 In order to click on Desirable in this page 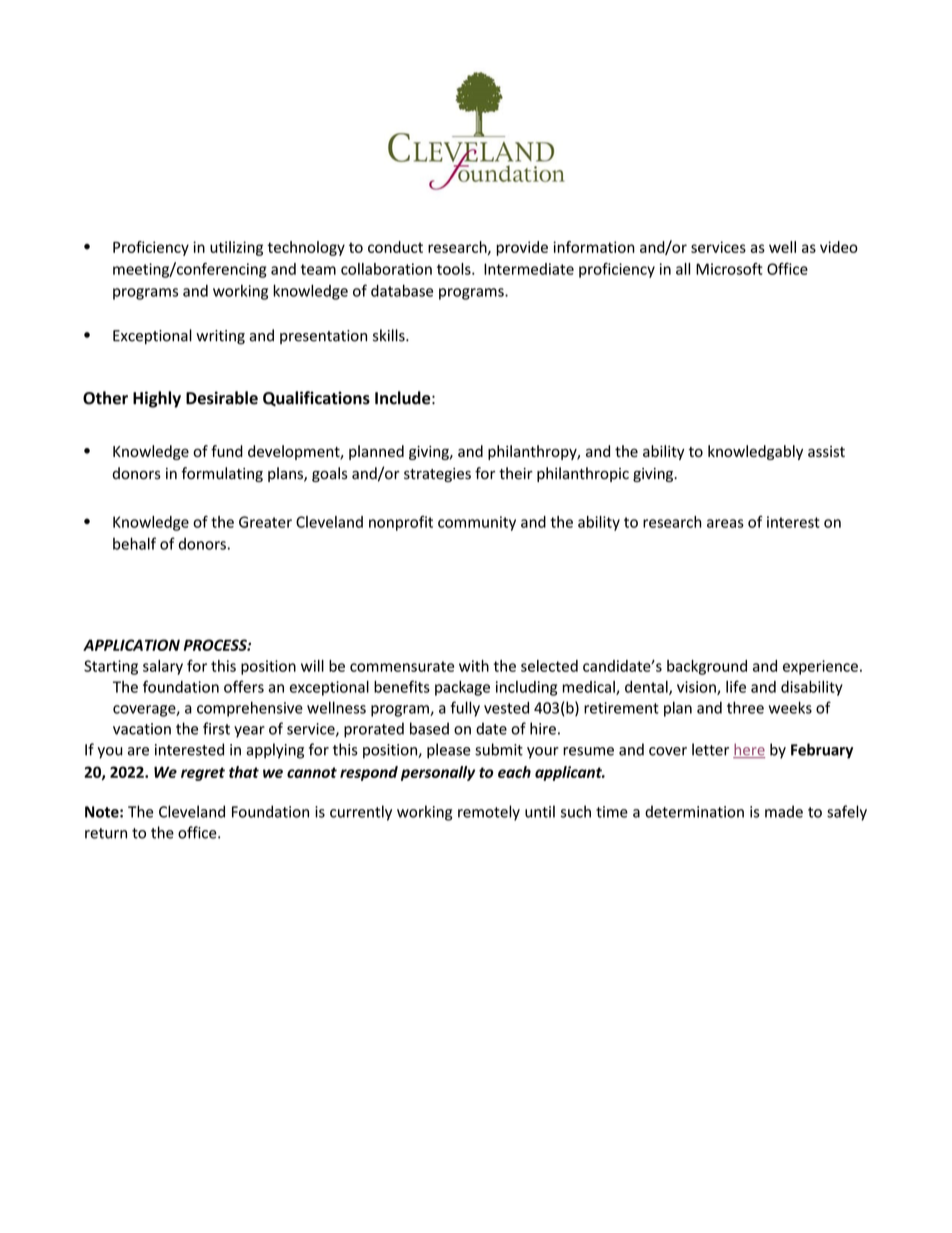, I will do `click(222, 398)`.
